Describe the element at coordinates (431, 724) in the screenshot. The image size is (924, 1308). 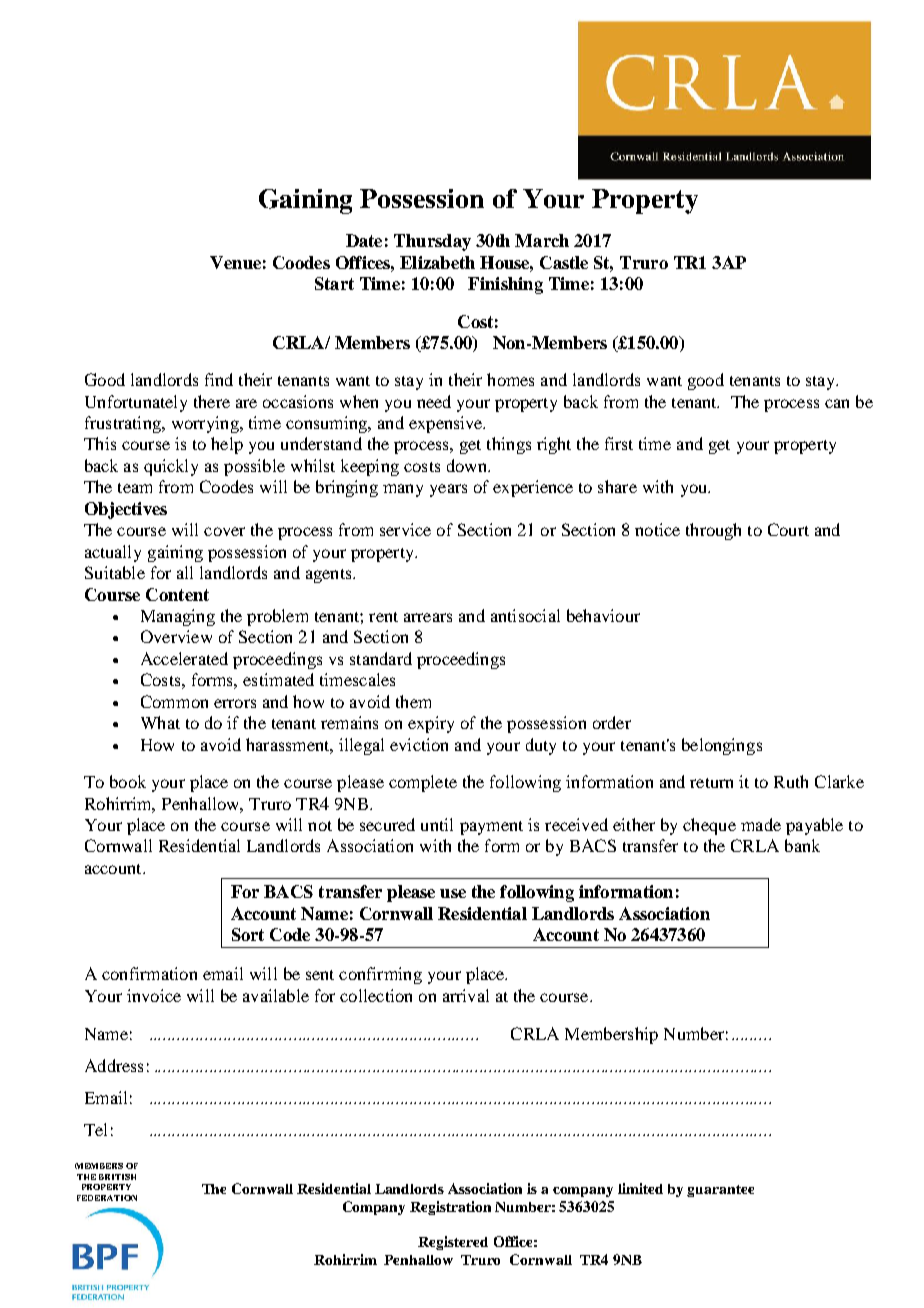
I see `expiry` at that location.
